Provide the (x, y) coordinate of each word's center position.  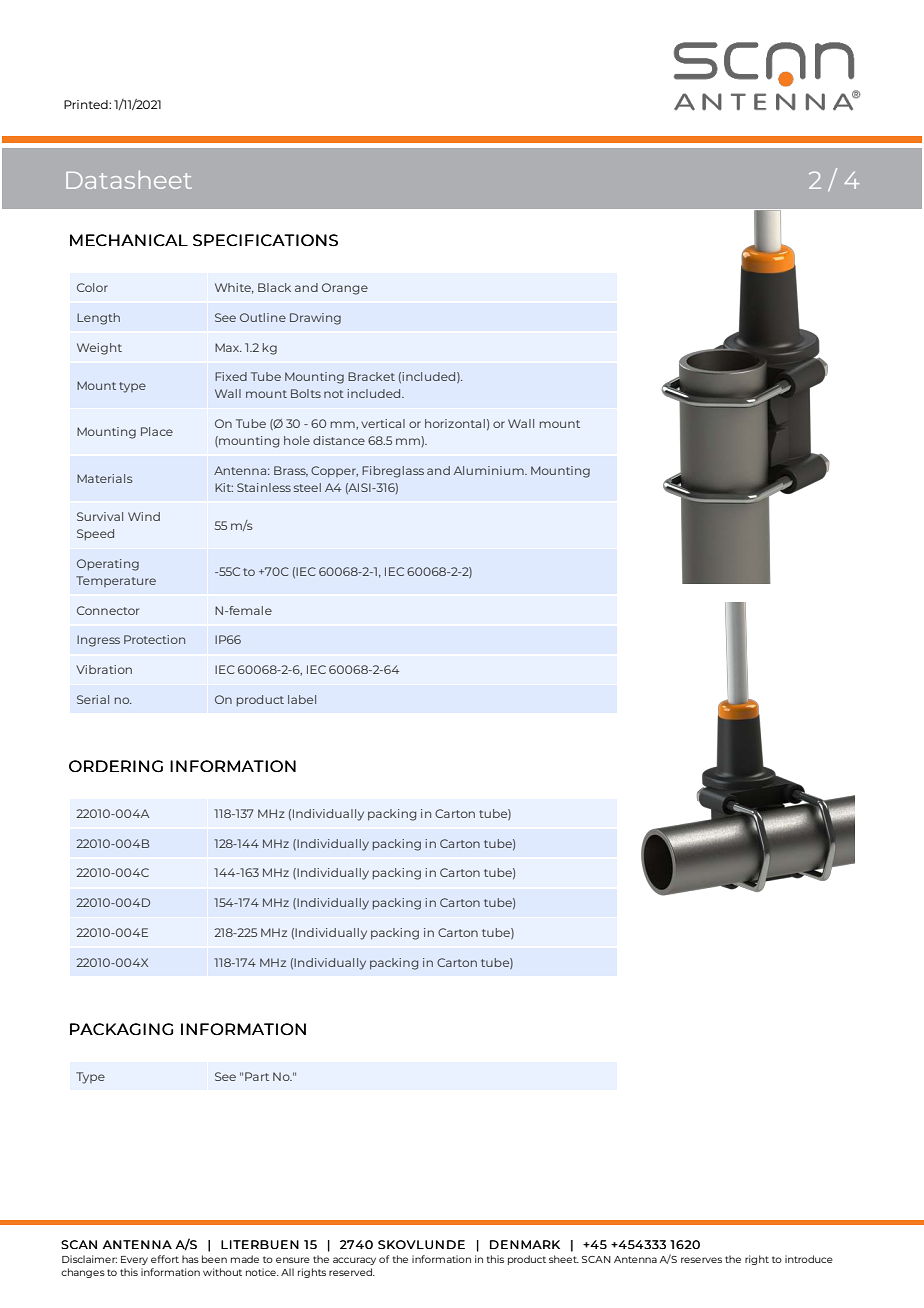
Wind (144, 516)
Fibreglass (393, 472)
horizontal (455, 423)
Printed (87, 104)
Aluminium (490, 470)
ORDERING (116, 766)
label (302, 699)
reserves (701, 1260)
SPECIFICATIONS (265, 240)
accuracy (354, 1261)
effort (165, 1259)
